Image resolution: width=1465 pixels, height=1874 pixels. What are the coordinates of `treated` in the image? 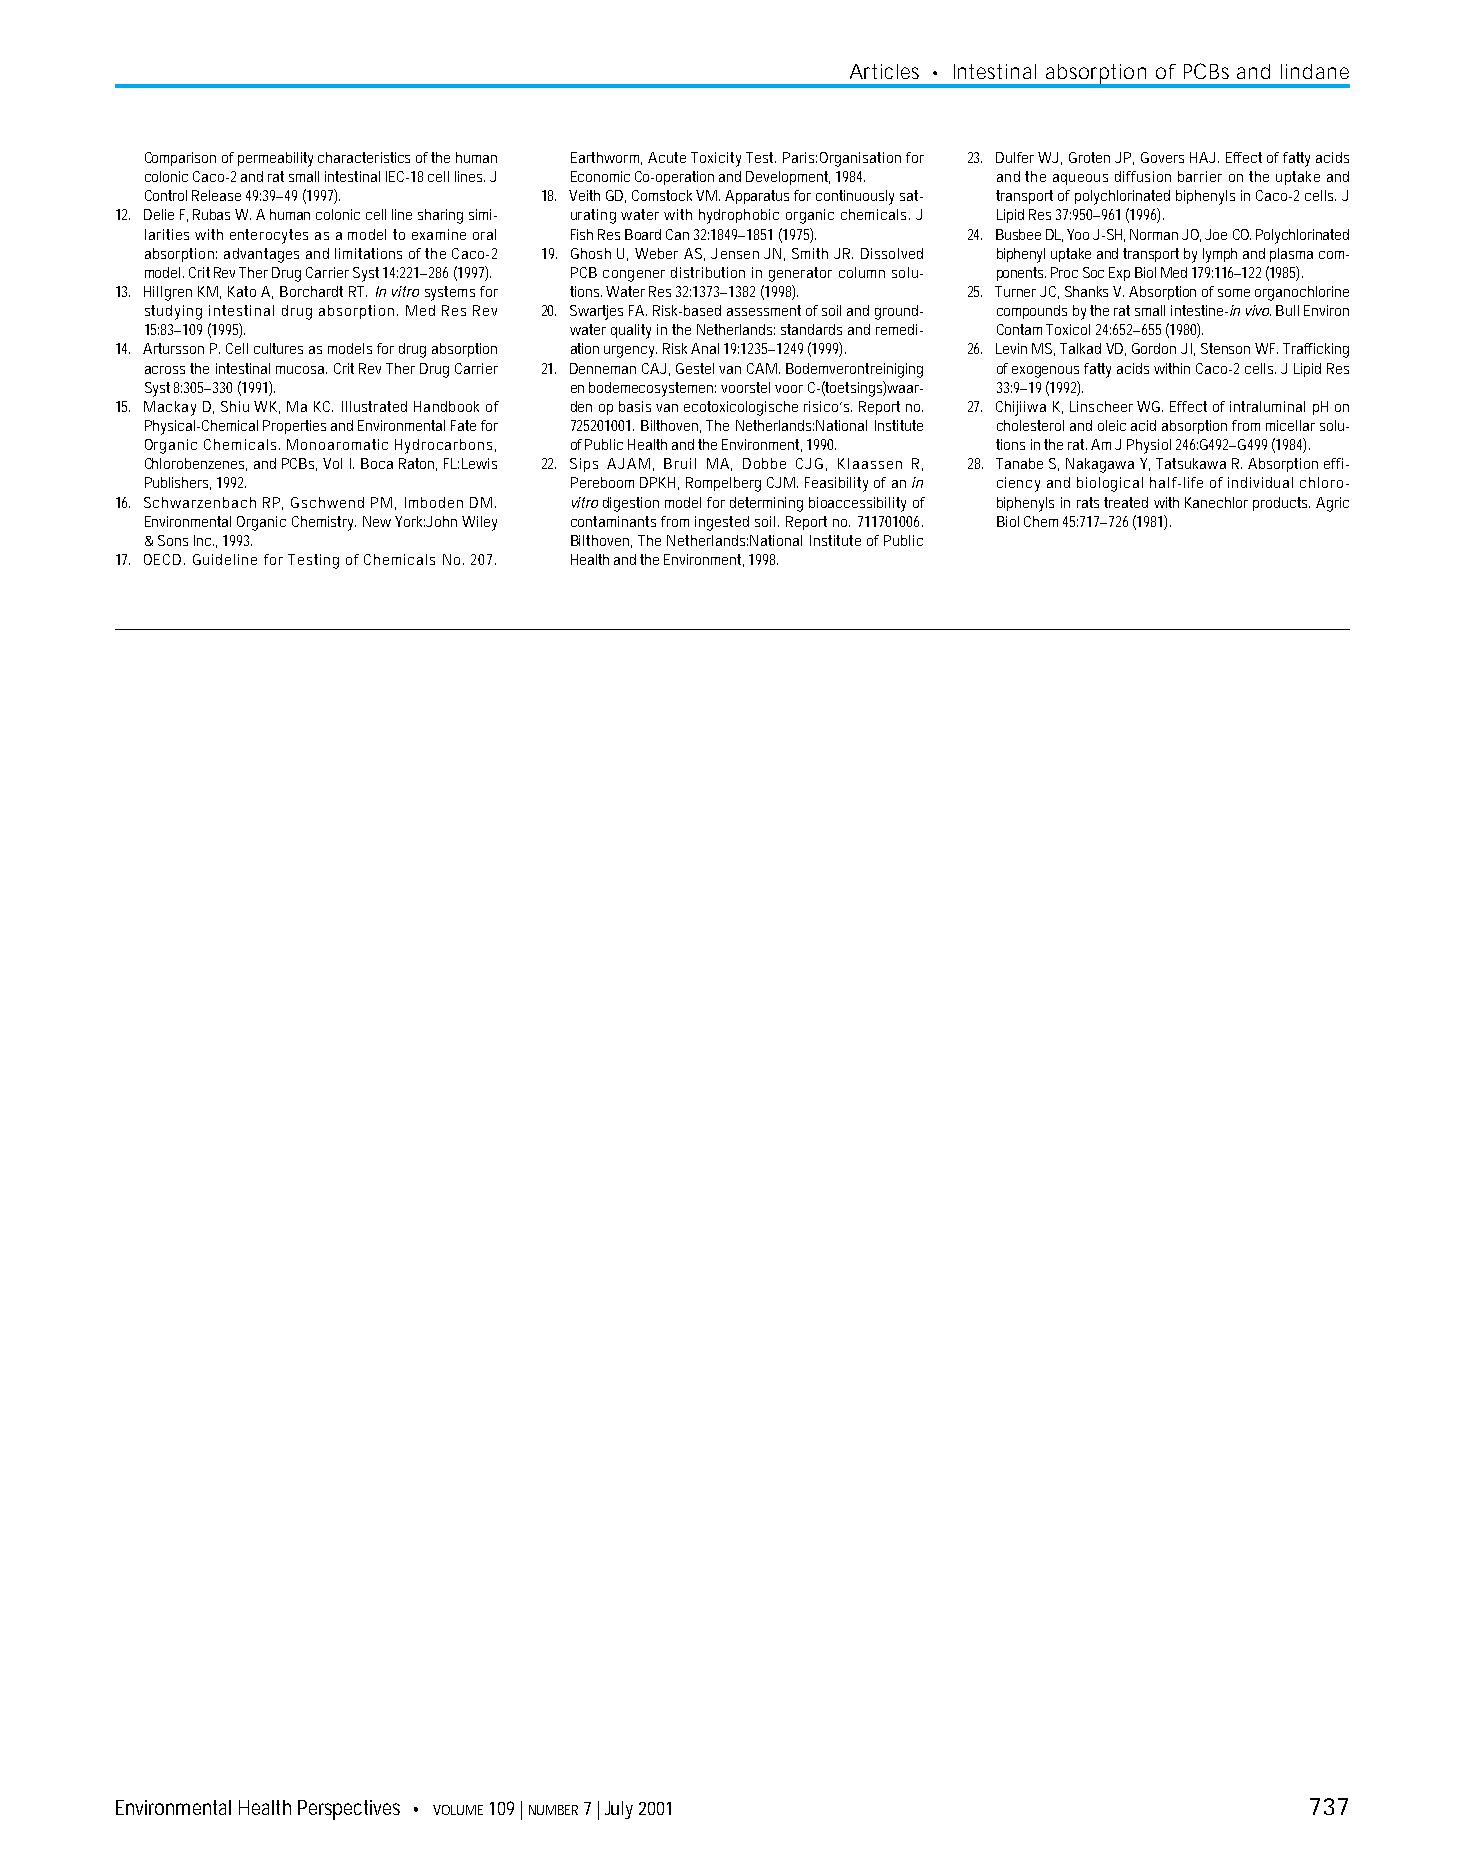 It's located at (1126, 502).
